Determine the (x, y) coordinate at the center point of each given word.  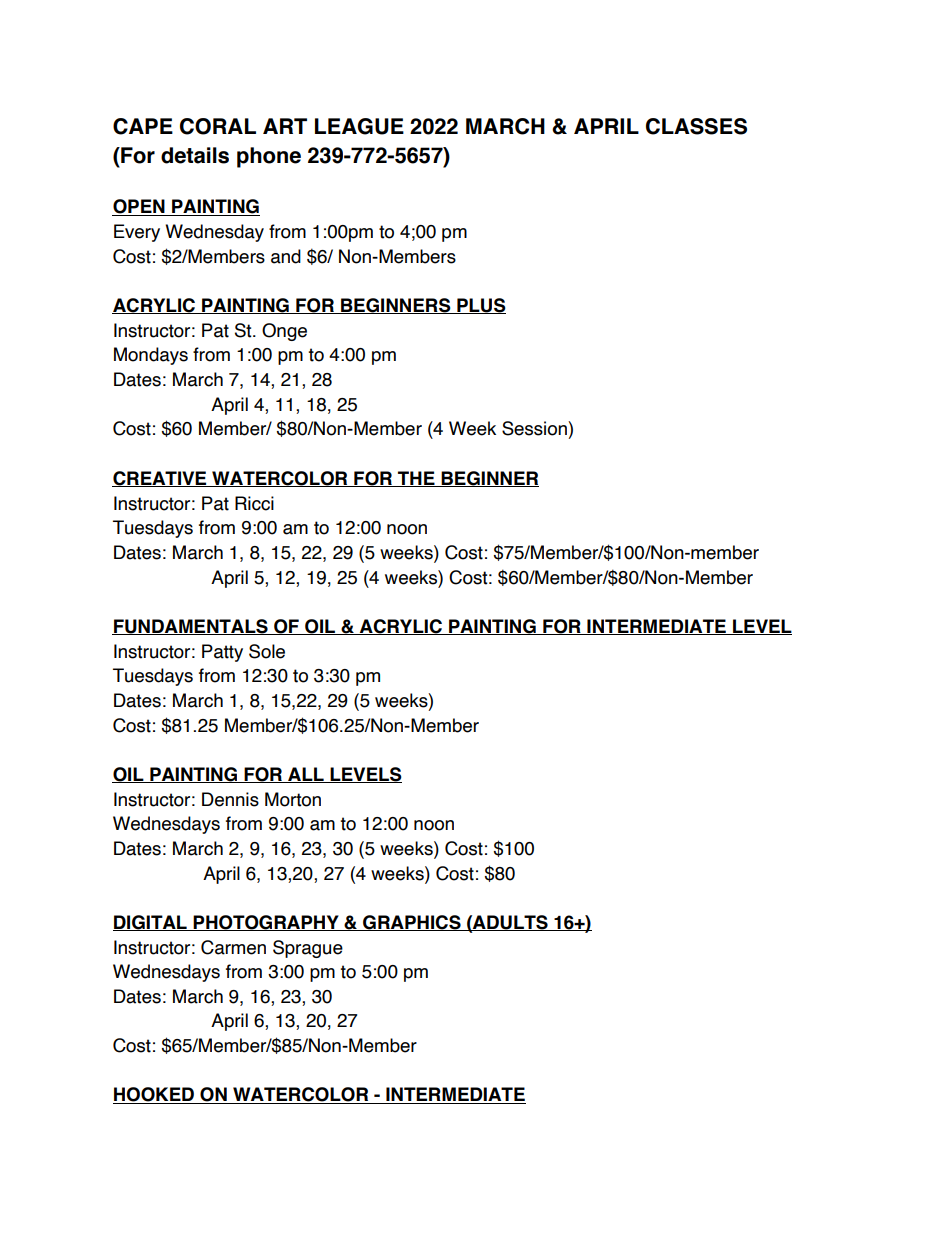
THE (416, 479)
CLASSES (696, 126)
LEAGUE (359, 126)
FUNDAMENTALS (191, 627)
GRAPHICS (412, 923)
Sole (267, 651)
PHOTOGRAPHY (266, 923)
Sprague (308, 949)
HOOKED (154, 1095)
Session (535, 428)
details (195, 155)
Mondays (151, 356)
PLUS (480, 306)
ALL (306, 775)
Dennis (230, 799)
